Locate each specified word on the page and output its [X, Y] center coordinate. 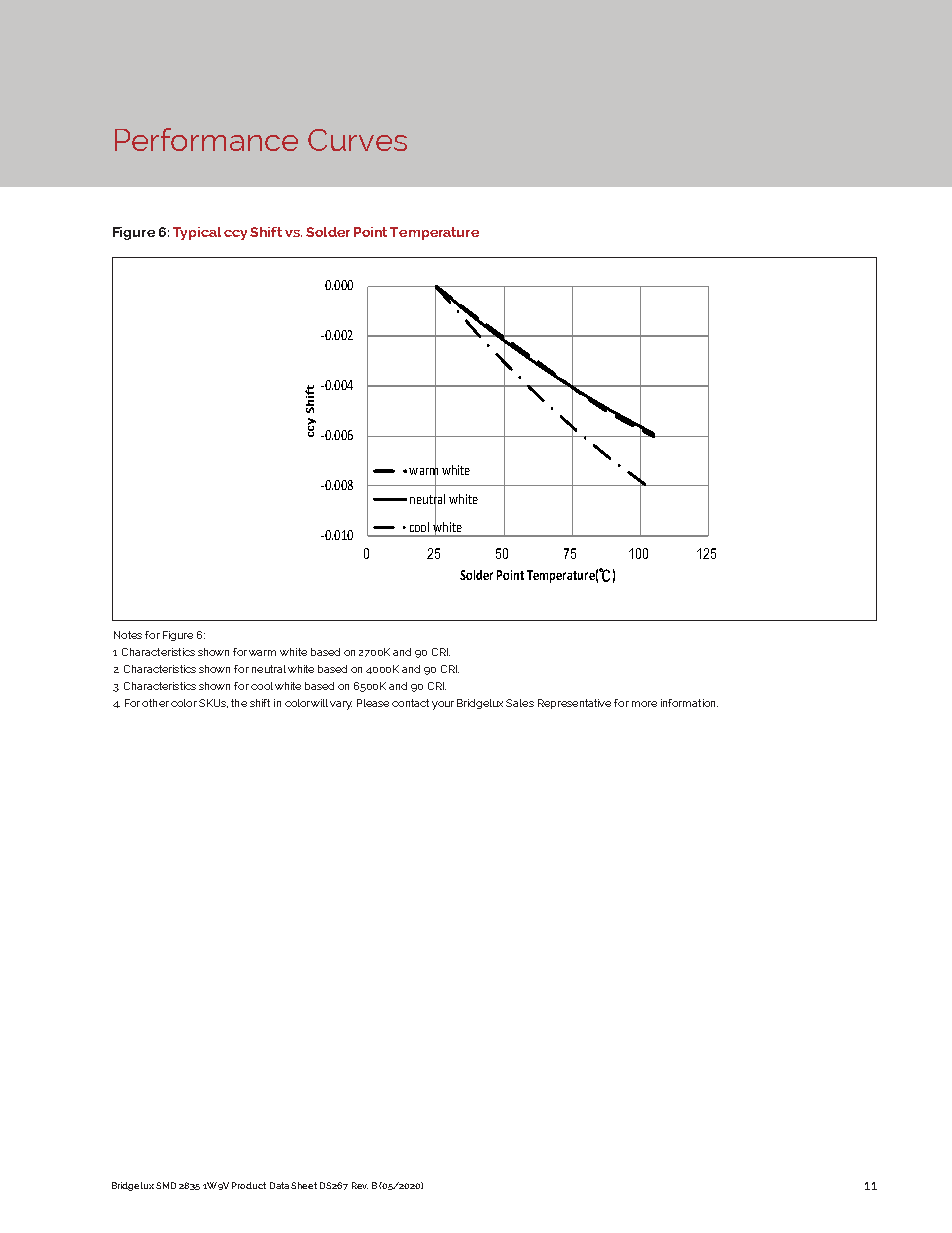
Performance [206, 139]
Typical [197, 233]
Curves [357, 140]
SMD [166, 1185]
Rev [360, 1185]
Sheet [304, 1185]
